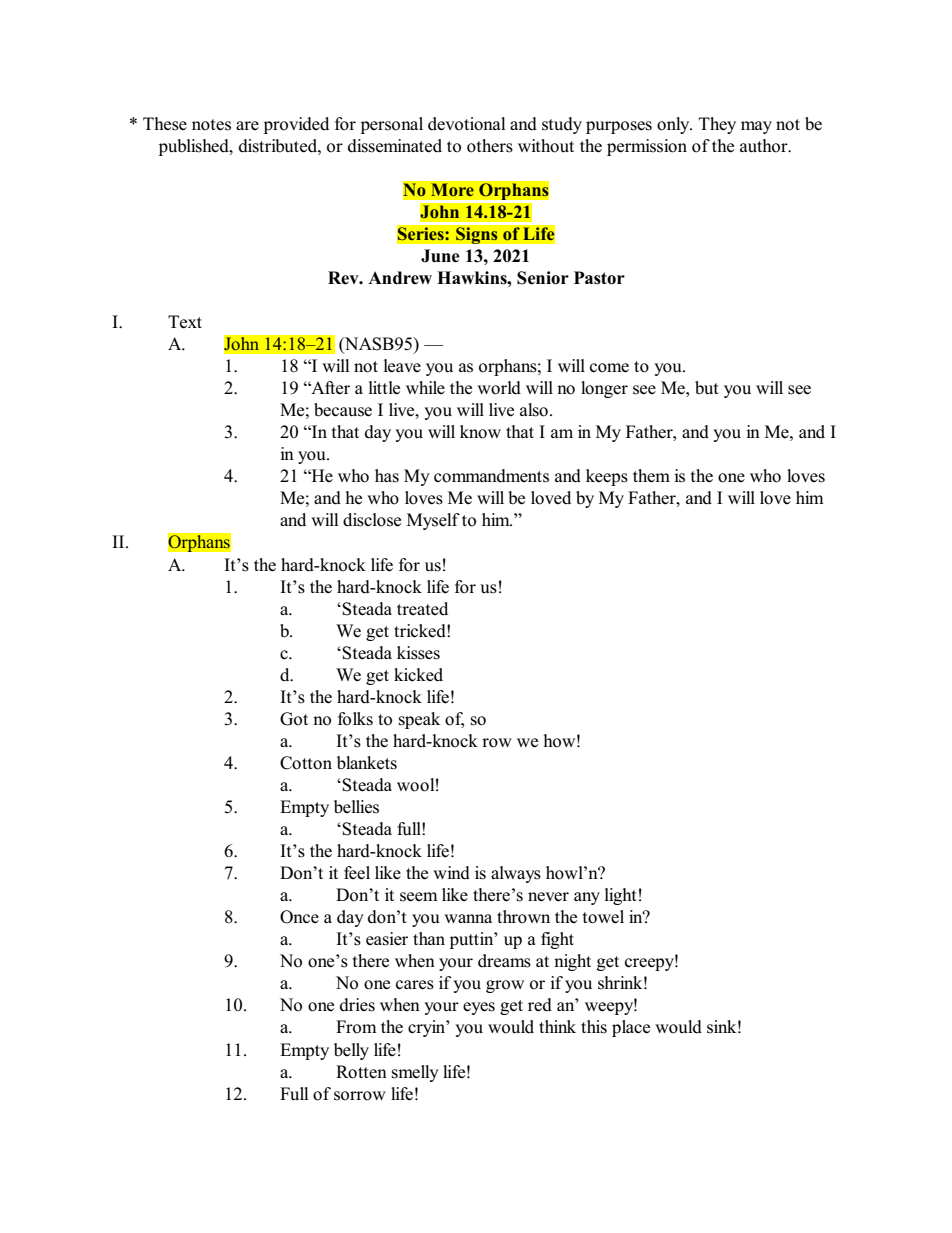  What do you see at coordinates (299, 917) in the page?
I see `Once` at bounding box center [299, 917].
